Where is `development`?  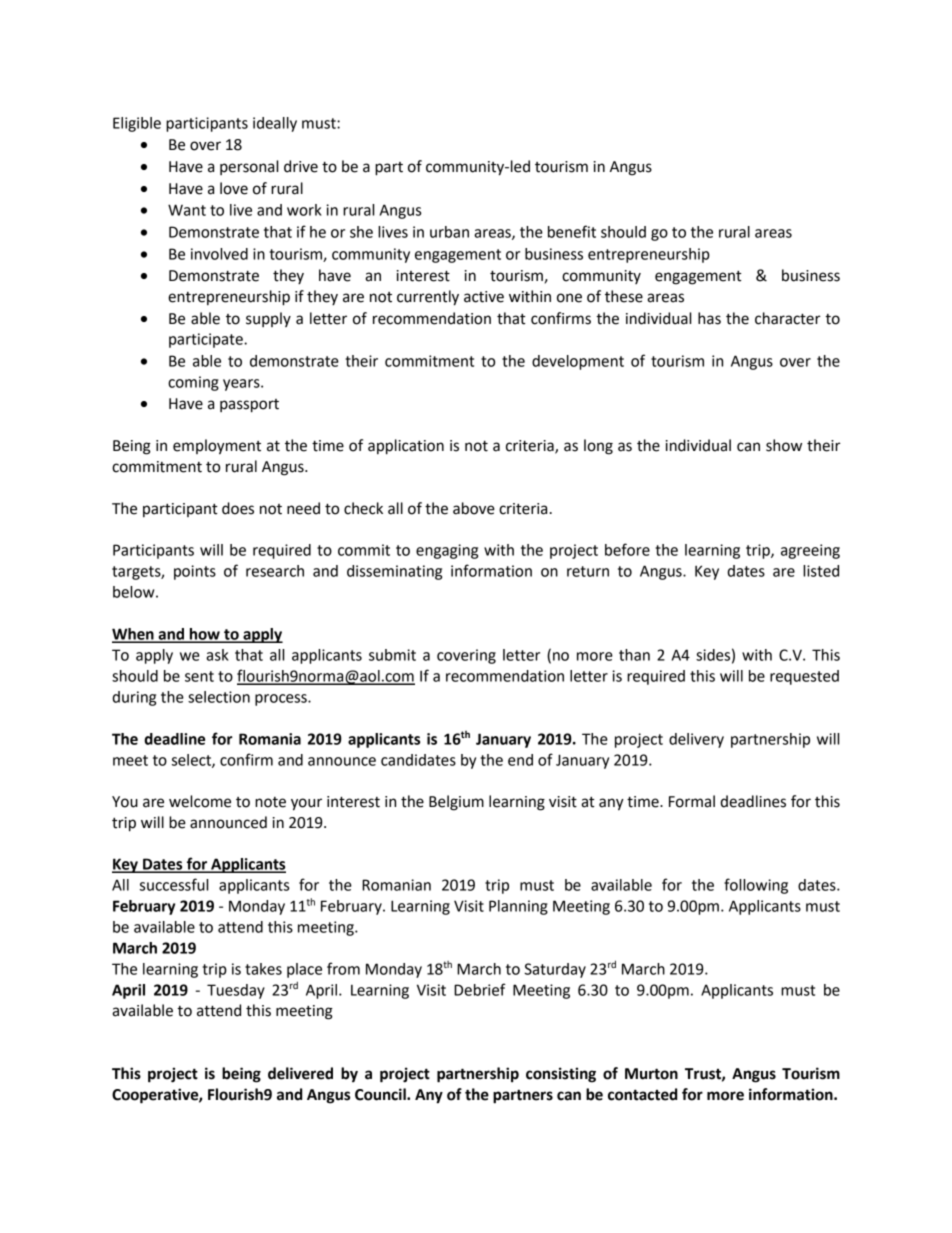 development is located at coordinates (578, 362).
